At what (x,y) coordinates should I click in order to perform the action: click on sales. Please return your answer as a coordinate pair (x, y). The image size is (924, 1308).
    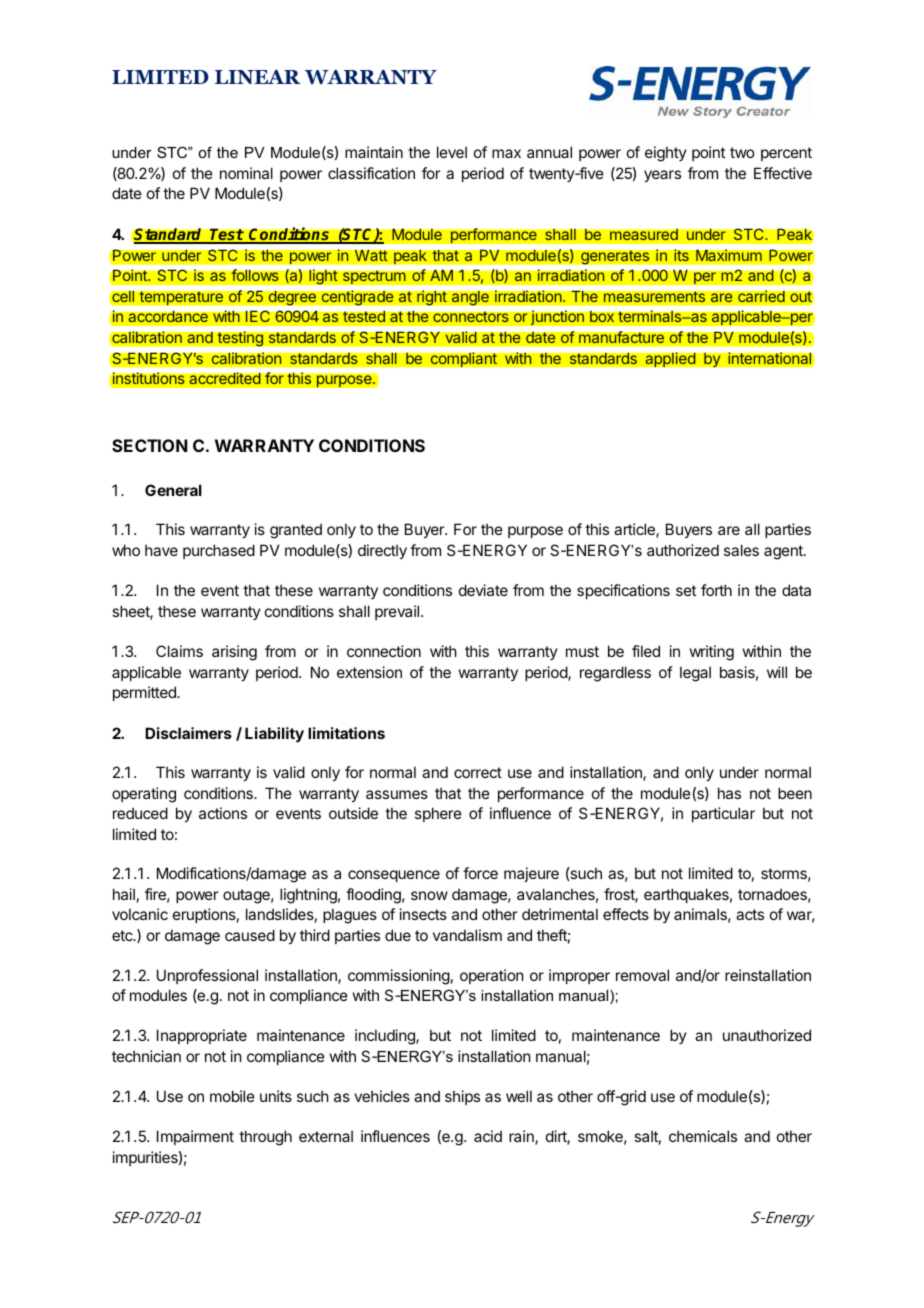
    Looking at the image, I should click on (741, 550).
